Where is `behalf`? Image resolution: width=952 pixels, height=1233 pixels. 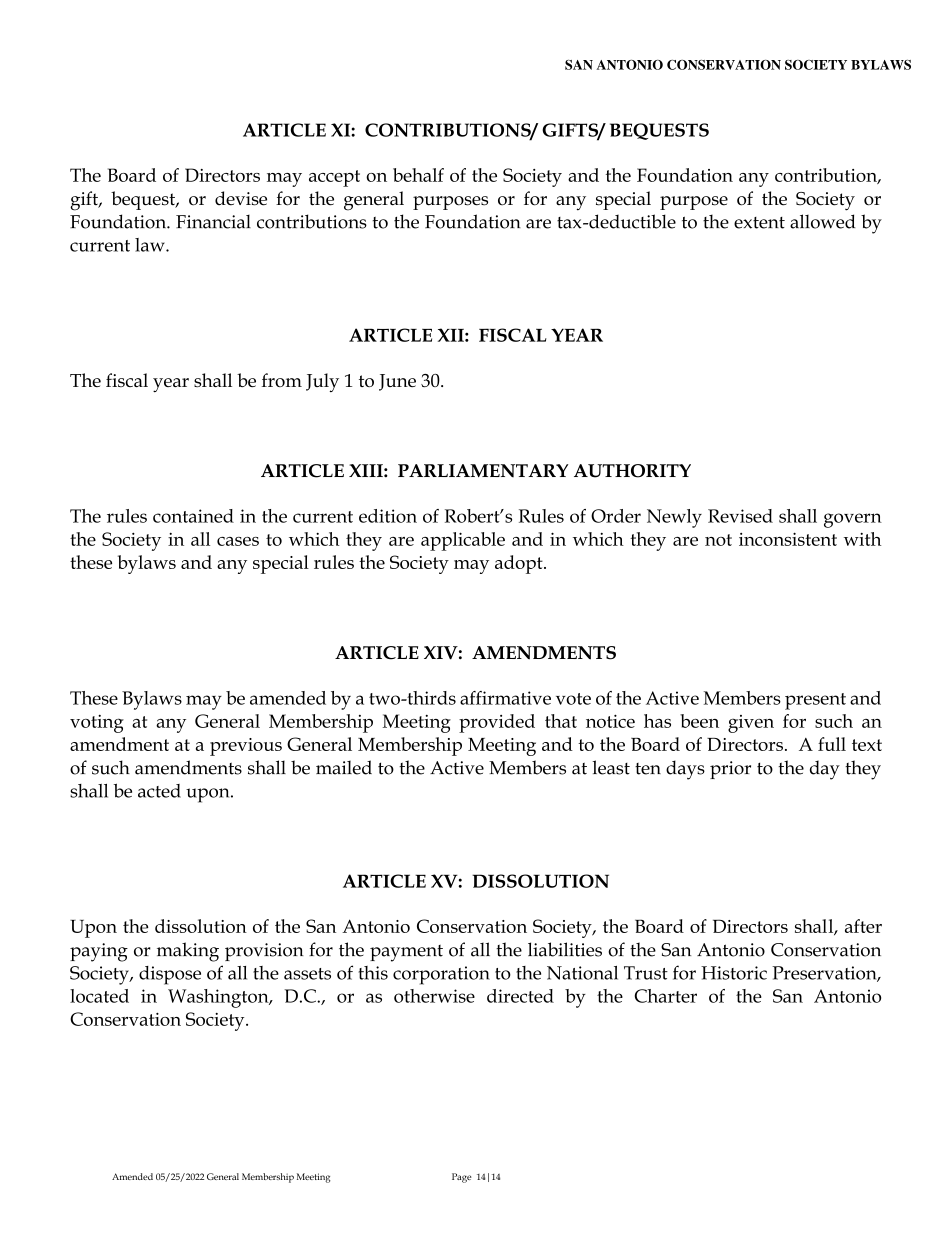 behalf is located at coordinates (418, 175).
